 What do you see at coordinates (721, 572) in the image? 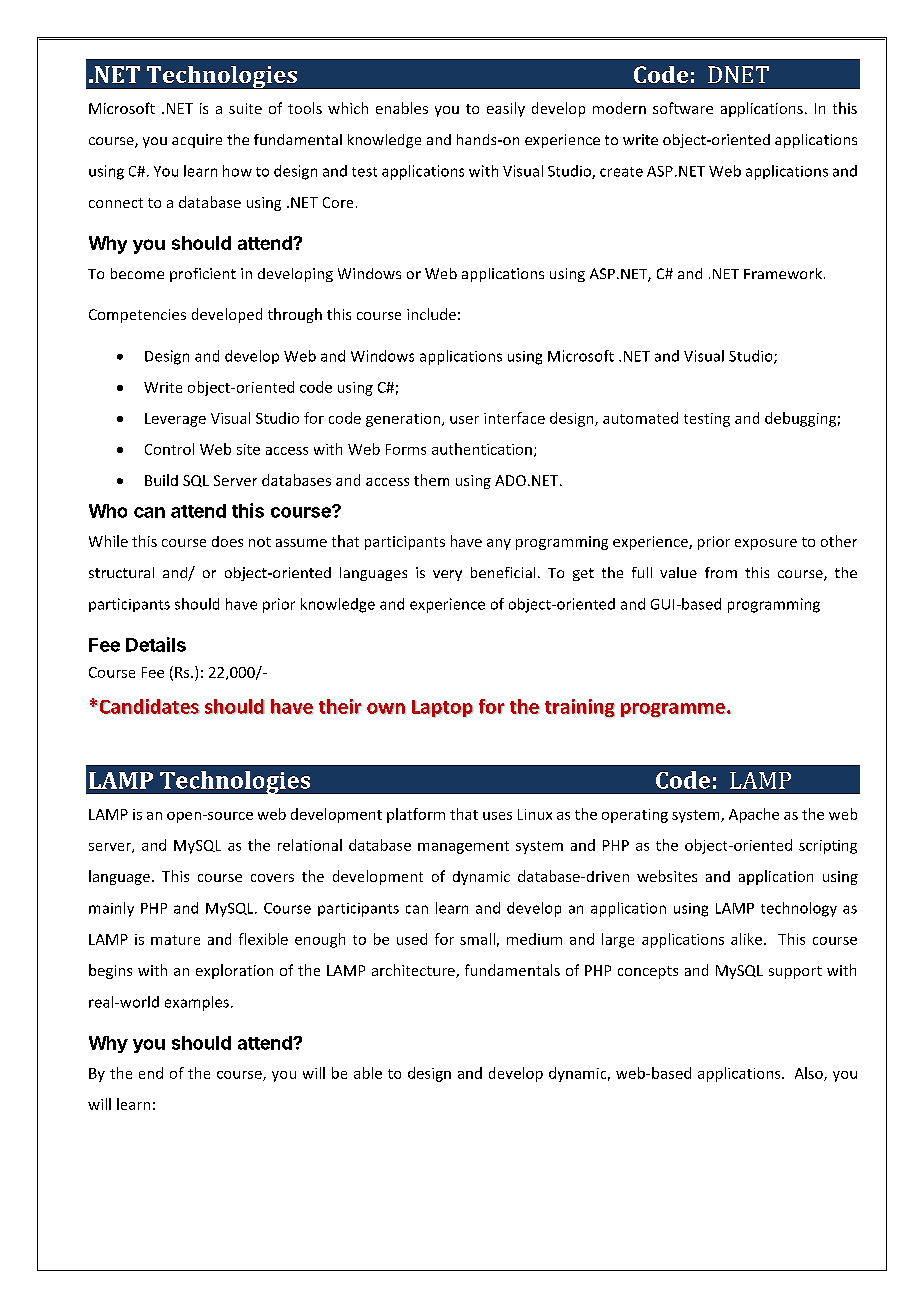
I see `from` at bounding box center [721, 572].
